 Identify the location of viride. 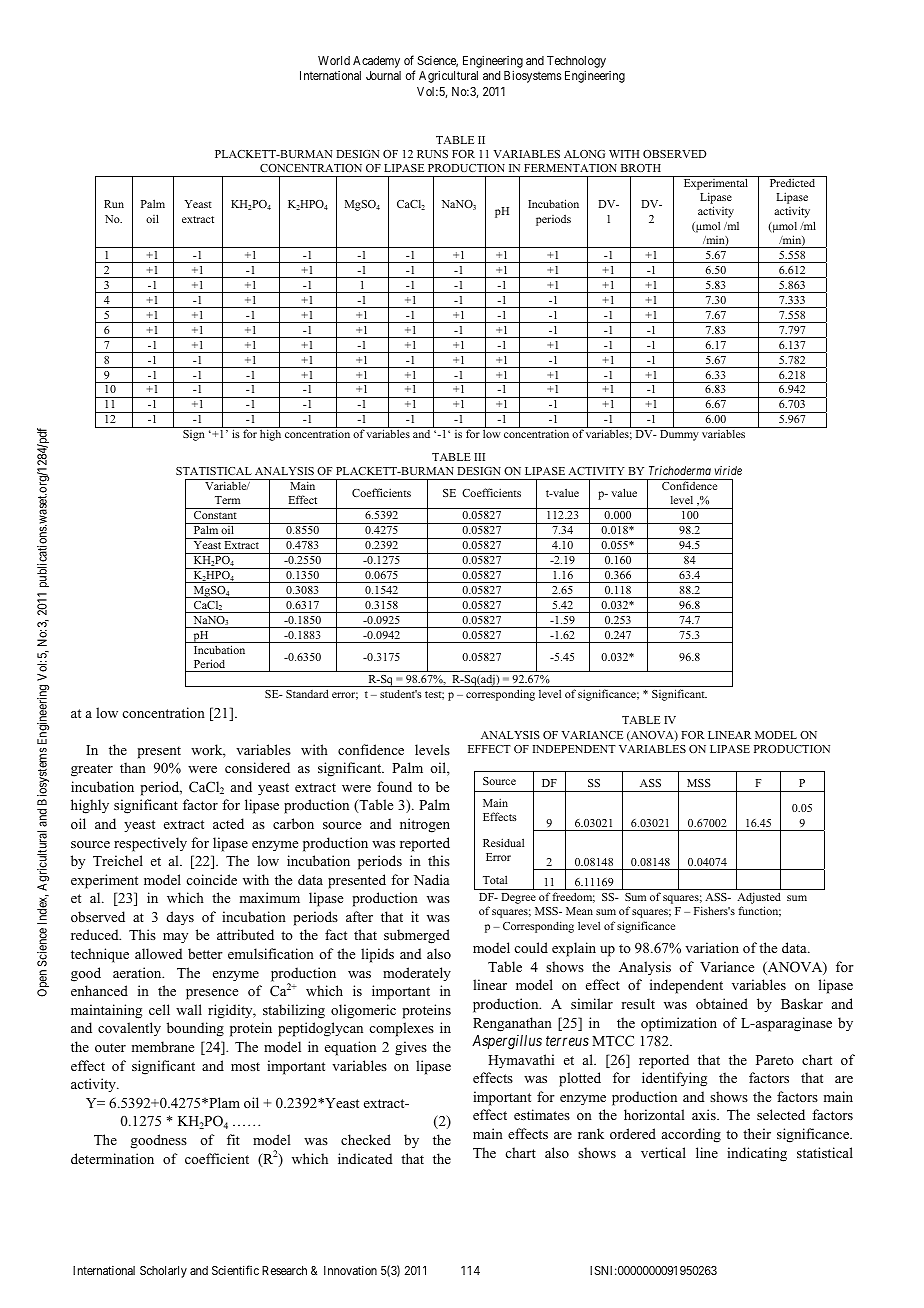
(728, 470).
